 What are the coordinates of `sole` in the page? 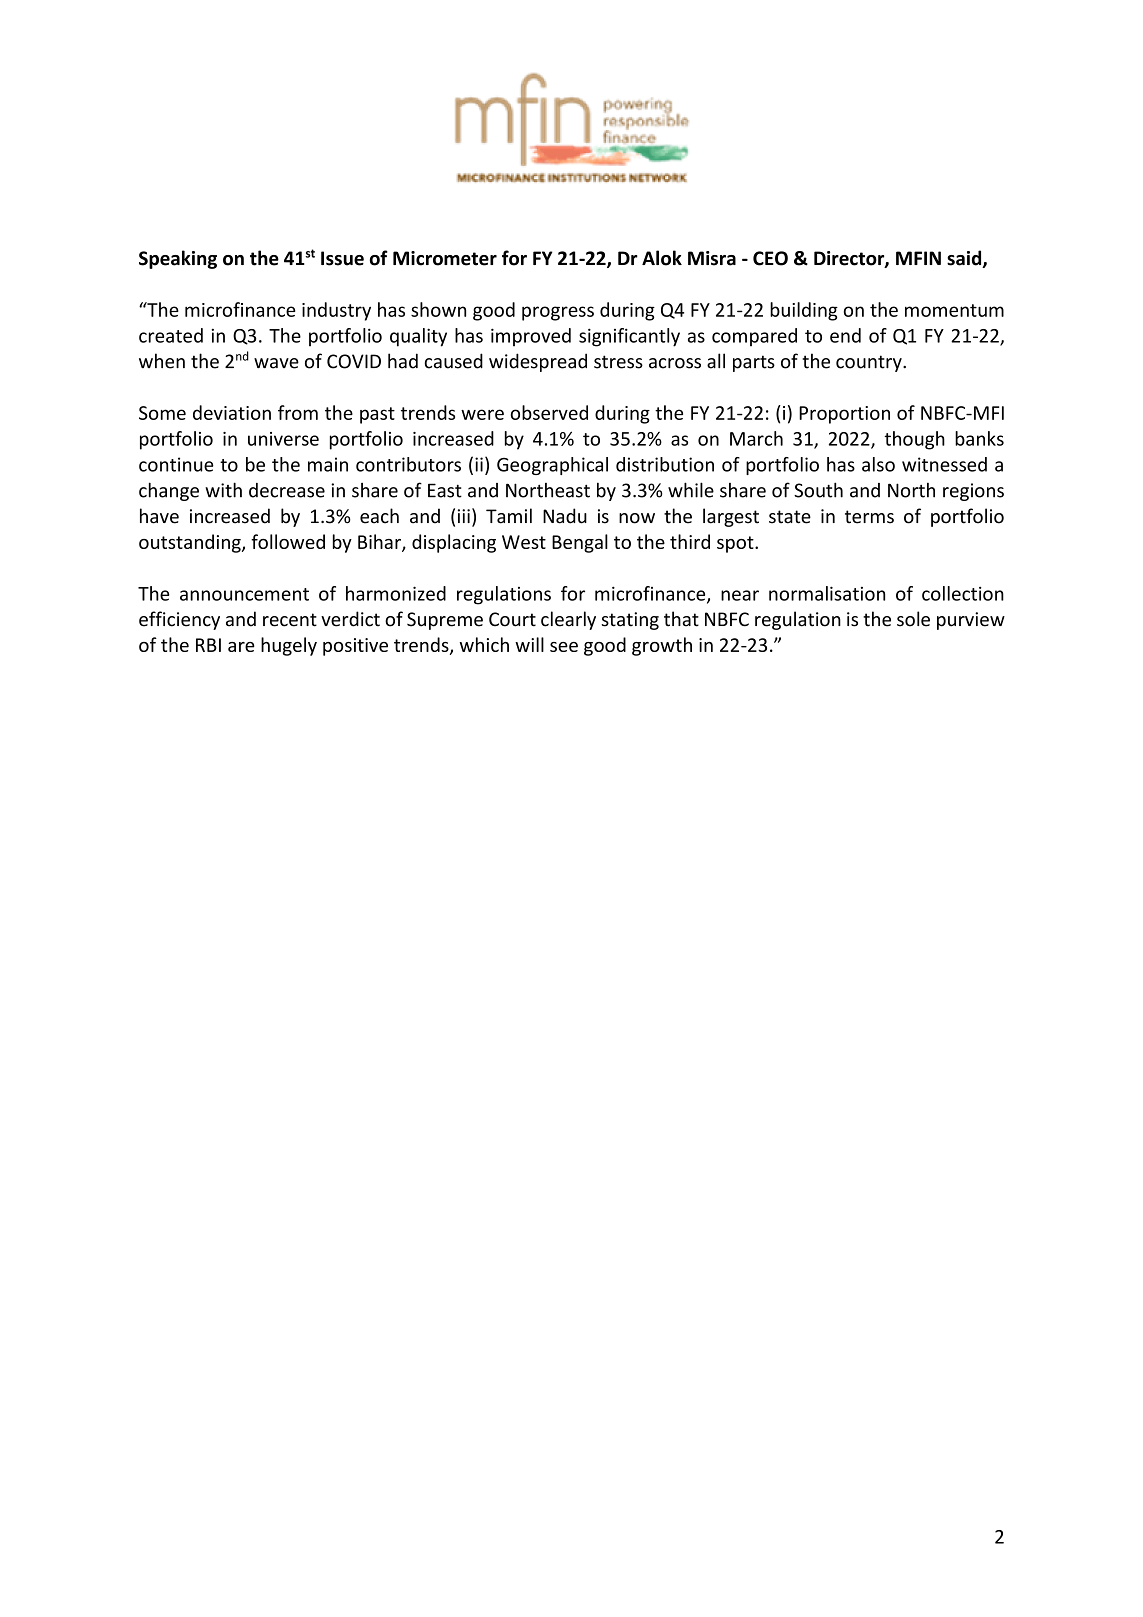 It's located at (913, 619).
